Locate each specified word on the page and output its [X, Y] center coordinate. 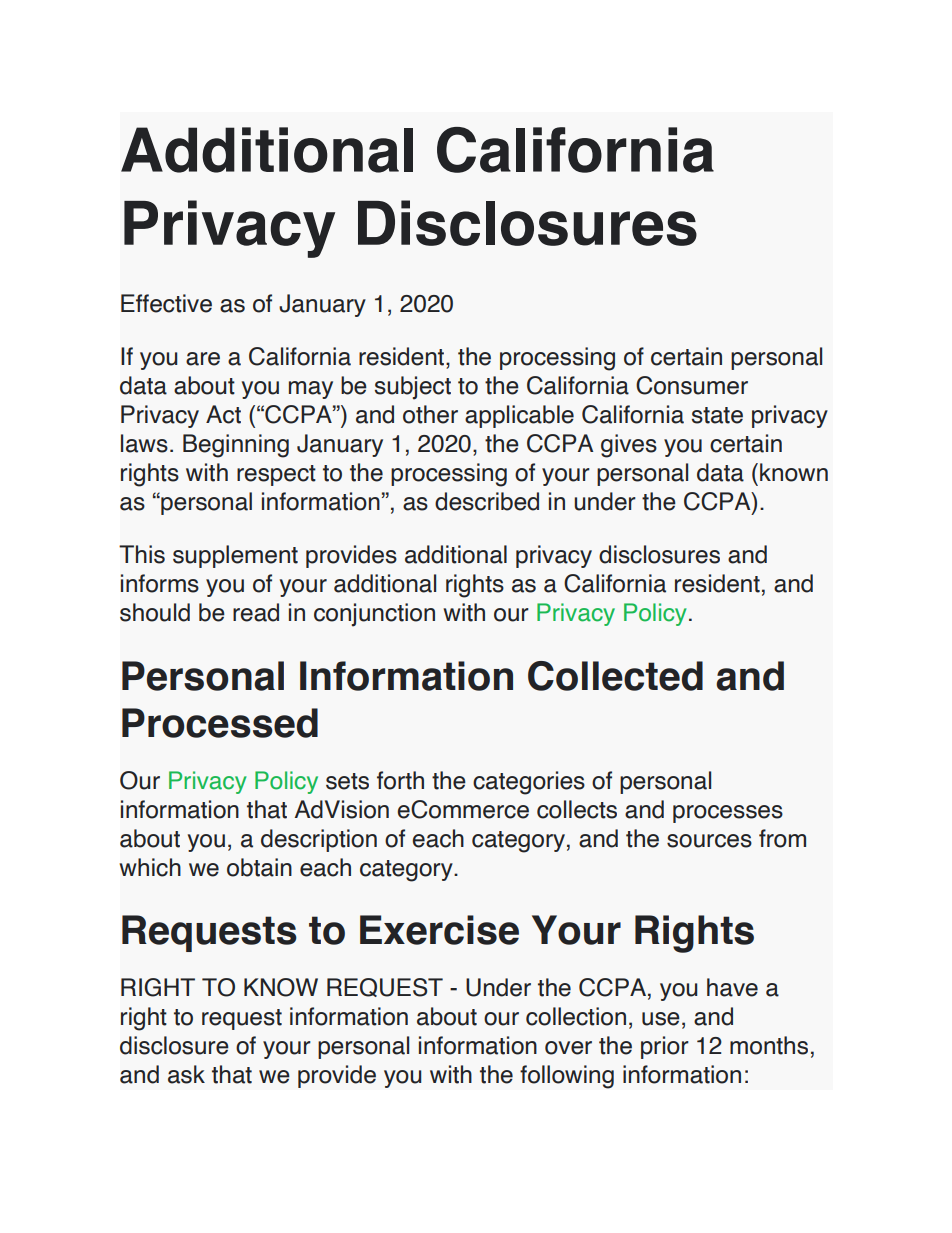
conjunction [374, 615]
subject [412, 388]
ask [186, 1074]
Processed [220, 723]
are [203, 359]
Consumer [692, 385]
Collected [615, 676]
